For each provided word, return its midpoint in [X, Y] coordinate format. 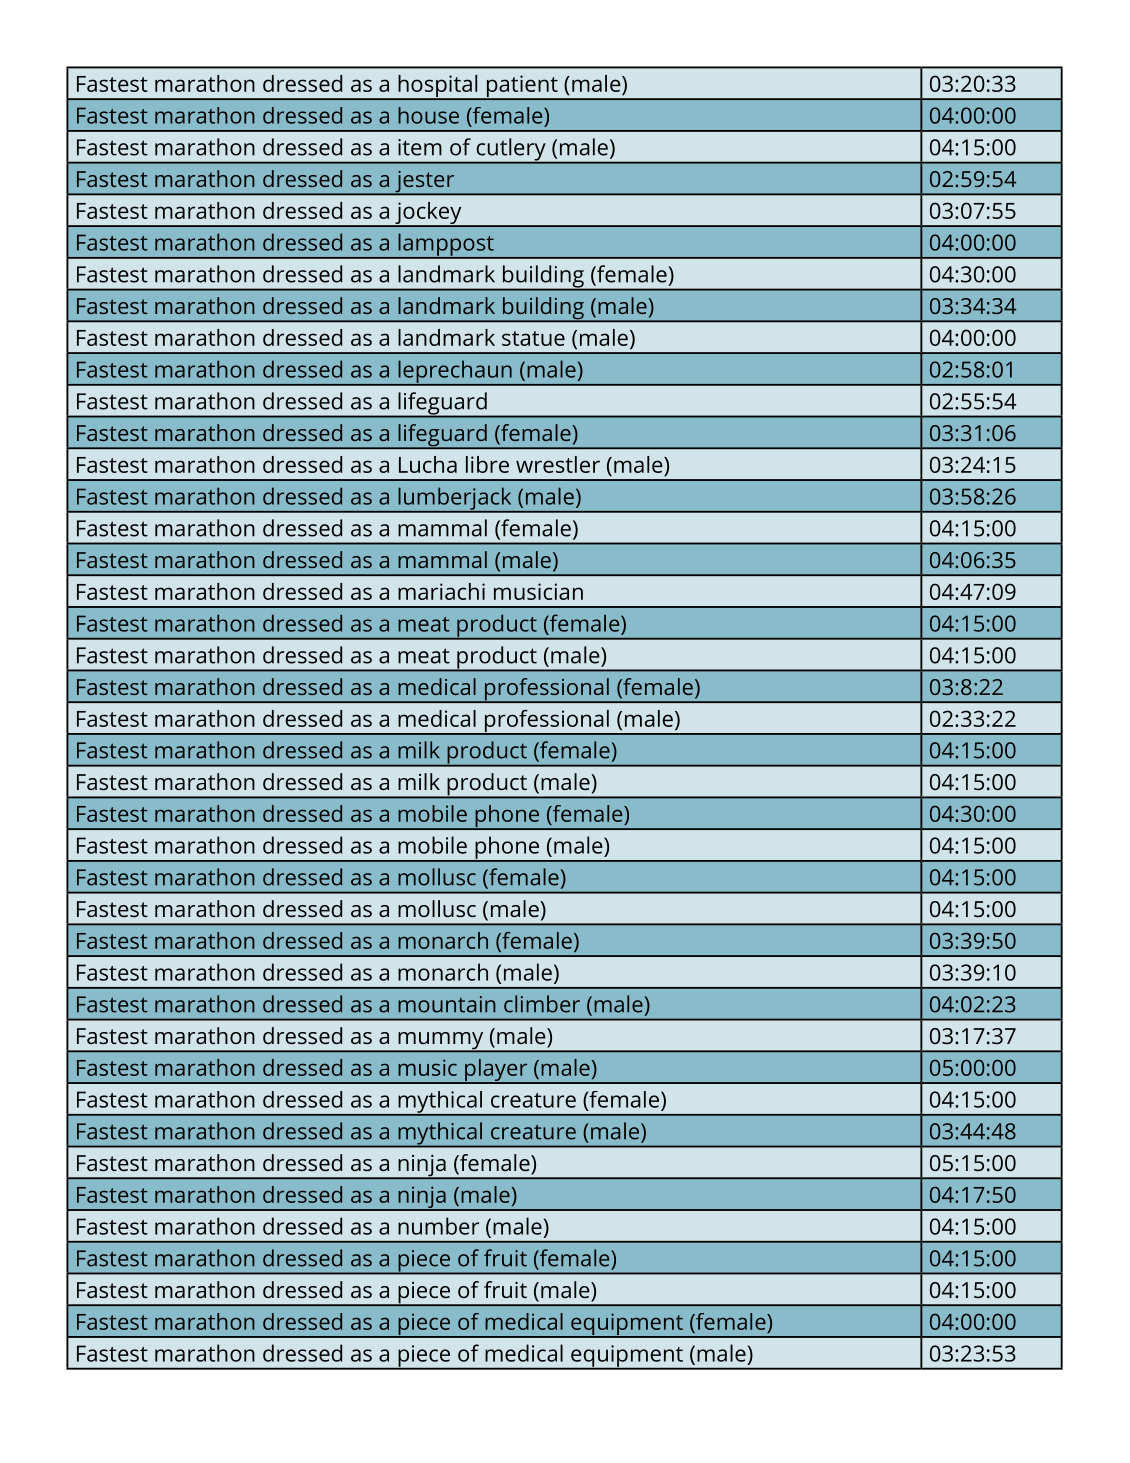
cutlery [511, 150]
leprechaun [455, 372]
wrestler [558, 464]
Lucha [428, 464]
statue [533, 338]
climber [542, 1004]
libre [487, 464]
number [438, 1226]
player [496, 1071]
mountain [447, 1004]
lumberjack [455, 499]
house [428, 115]
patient [522, 87]
